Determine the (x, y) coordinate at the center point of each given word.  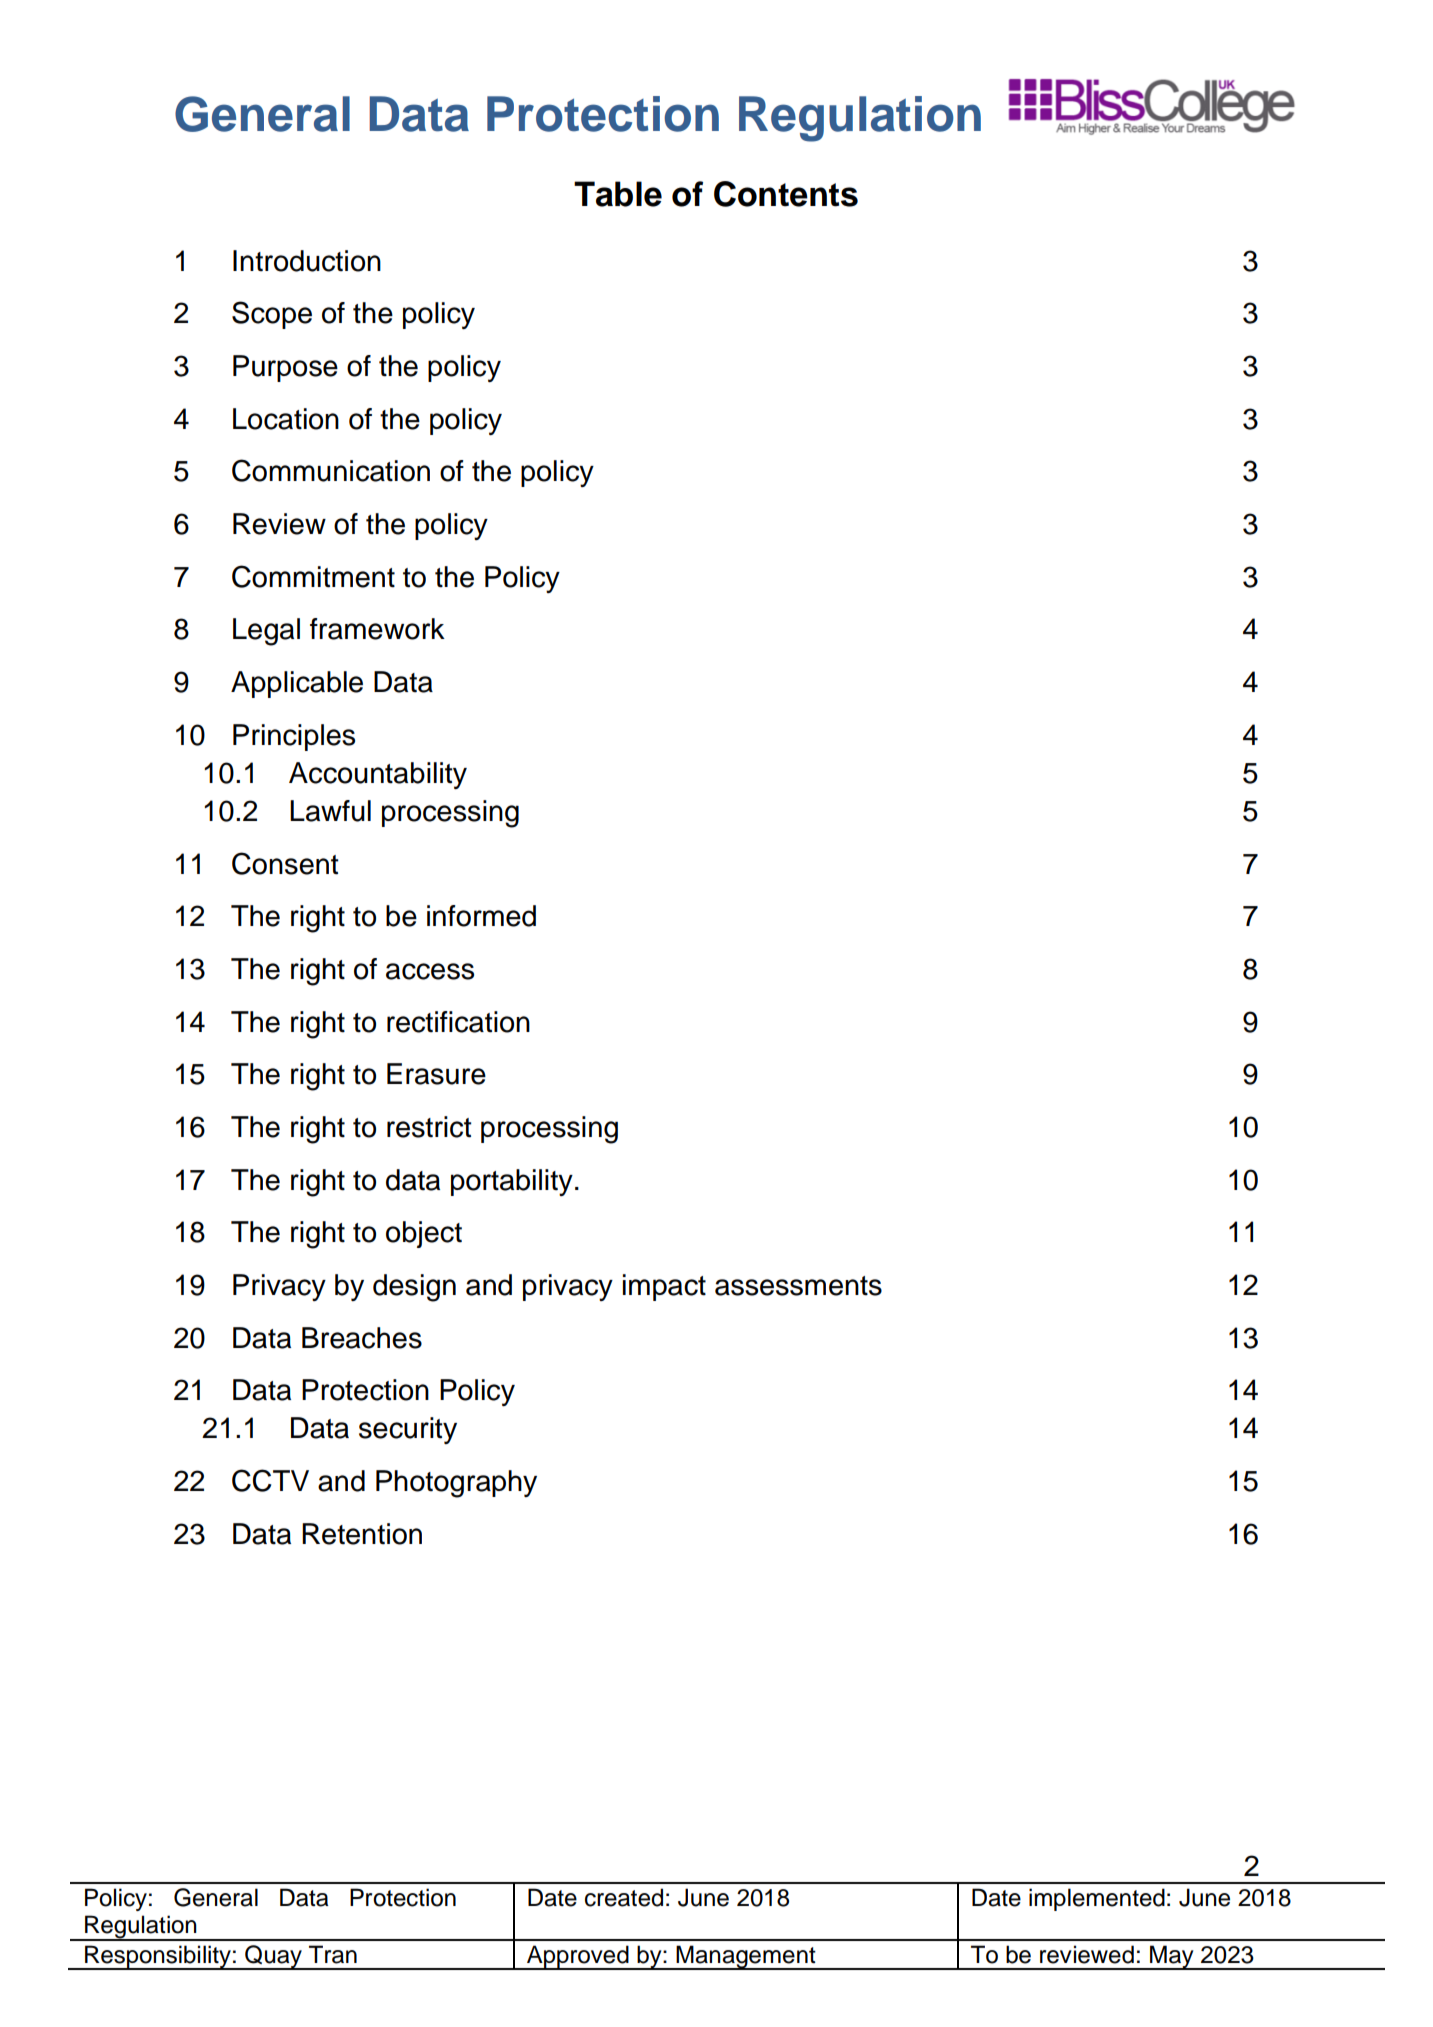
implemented (1097, 1899)
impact (664, 1287)
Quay (273, 1957)
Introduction (307, 261)
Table (618, 194)
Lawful (330, 811)
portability (512, 1182)
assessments (798, 1286)
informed (481, 916)
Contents (786, 194)
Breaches (362, 1338)
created (624, 1897)
